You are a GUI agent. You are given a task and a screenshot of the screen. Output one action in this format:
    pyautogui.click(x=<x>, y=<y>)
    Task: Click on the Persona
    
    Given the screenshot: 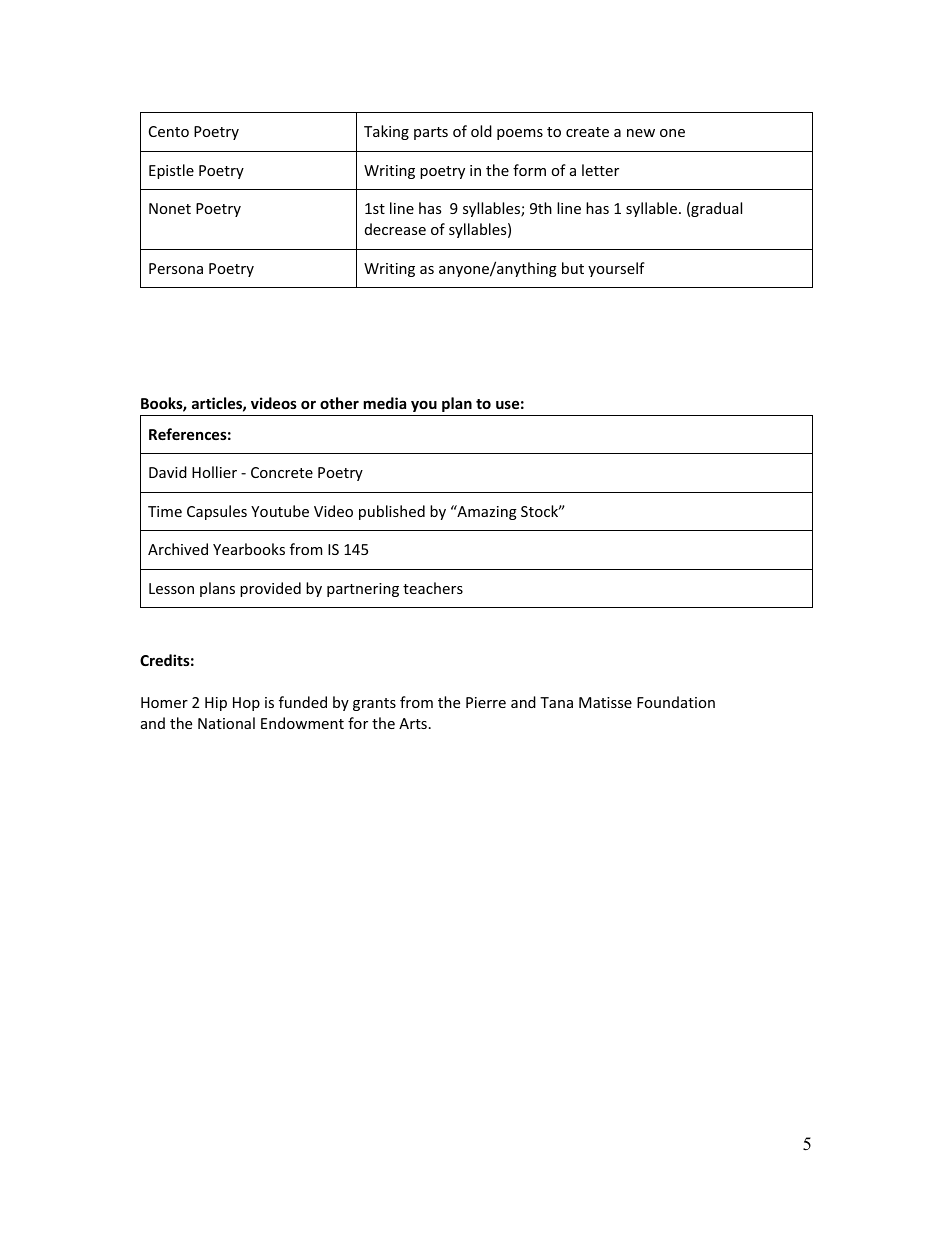 What is the action you would take?
    pyautogui.click(x=176, y=268)
